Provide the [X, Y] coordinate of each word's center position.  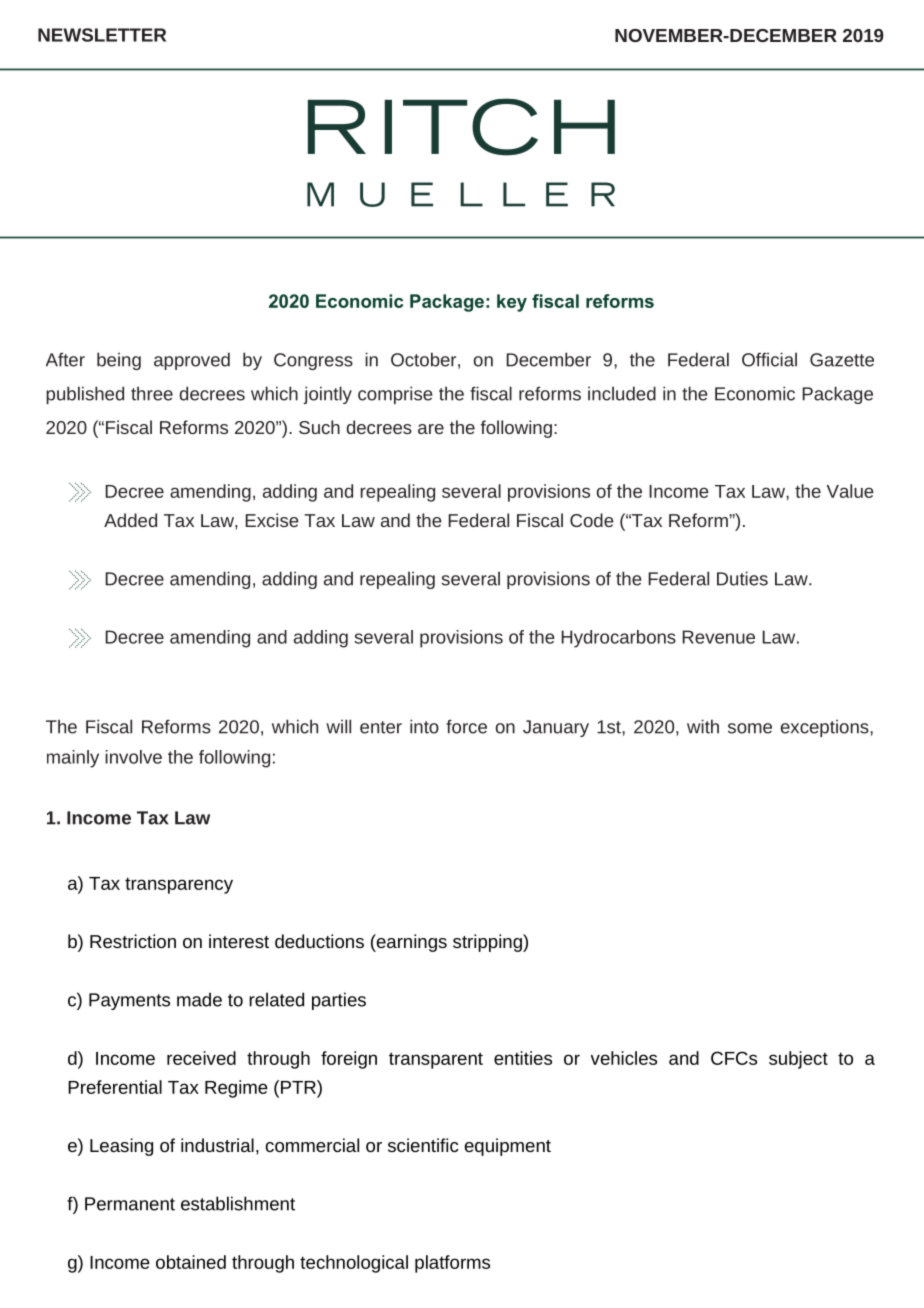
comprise [395, 395]
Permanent [130, 1204]
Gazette [842, 360]
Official [769, 359]
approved [192, 361]
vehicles [624, 1058]
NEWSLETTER [102, 35]
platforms [452, 1264]
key [512, 303]
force [466, 726]
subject [798, 1060]
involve [133, 757]
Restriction [133, 941]
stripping [488, 943]
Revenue [718, 637]
